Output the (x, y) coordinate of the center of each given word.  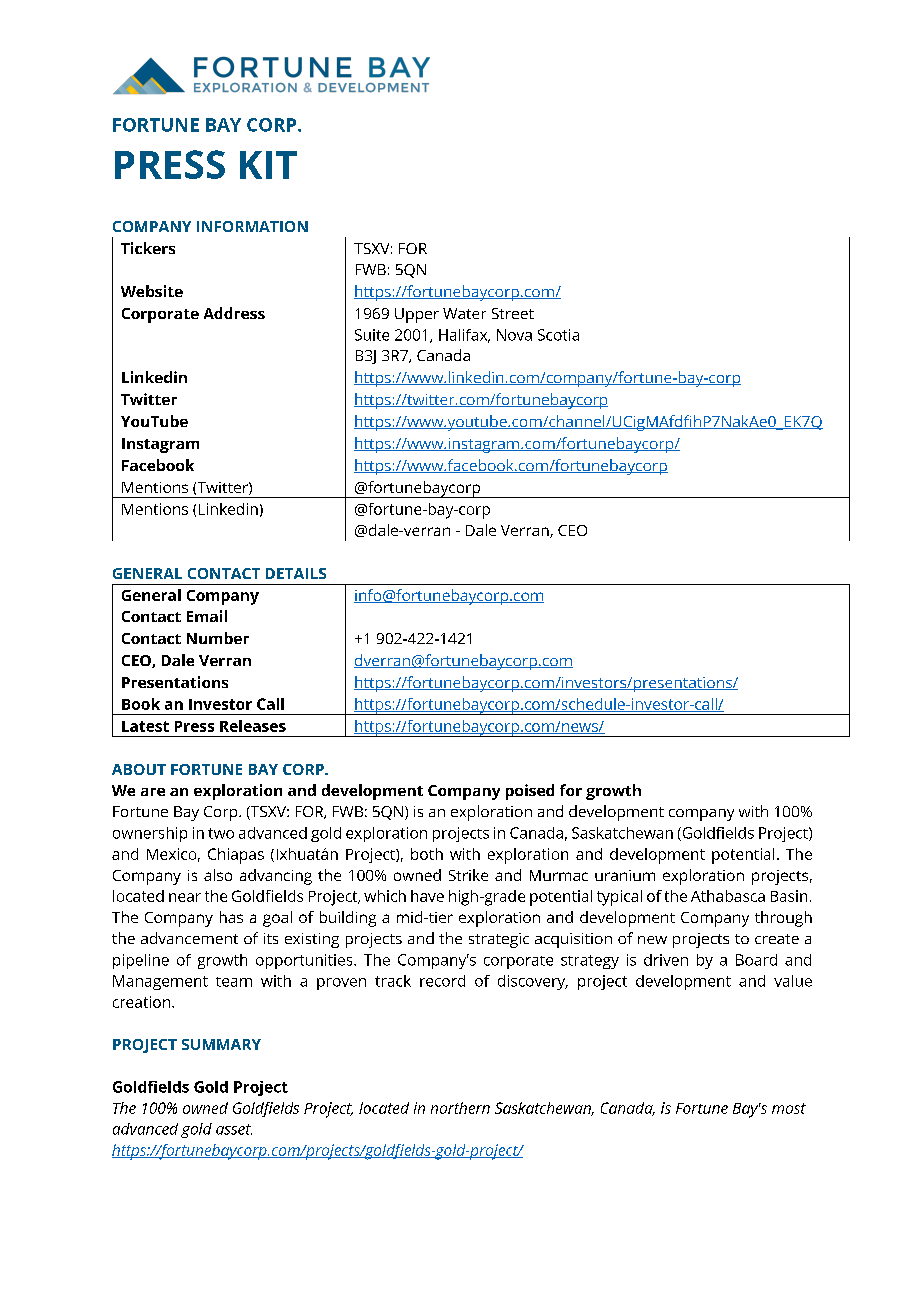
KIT (268, 165)
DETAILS (296, 573)
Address (234, 313)
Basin (789, 896)
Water (464, 313)
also (218, 875)
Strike (468, 875)
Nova (514, 335)
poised (530, 792)
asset (234, 1129)
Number (218, 638)
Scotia (558, 335)
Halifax (464, 336)
